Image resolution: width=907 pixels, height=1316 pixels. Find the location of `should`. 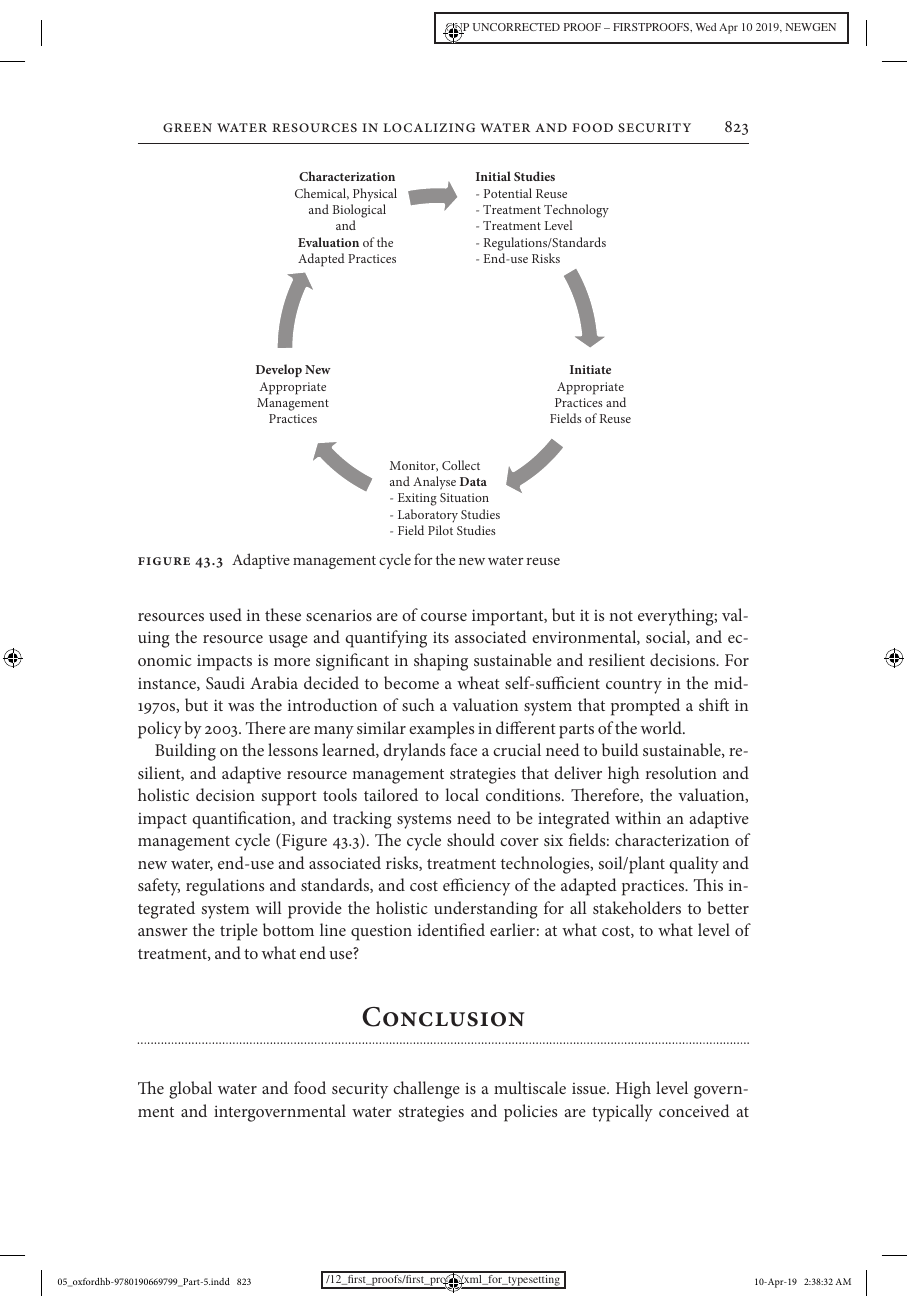

should is located at coordinates (471, 839).
